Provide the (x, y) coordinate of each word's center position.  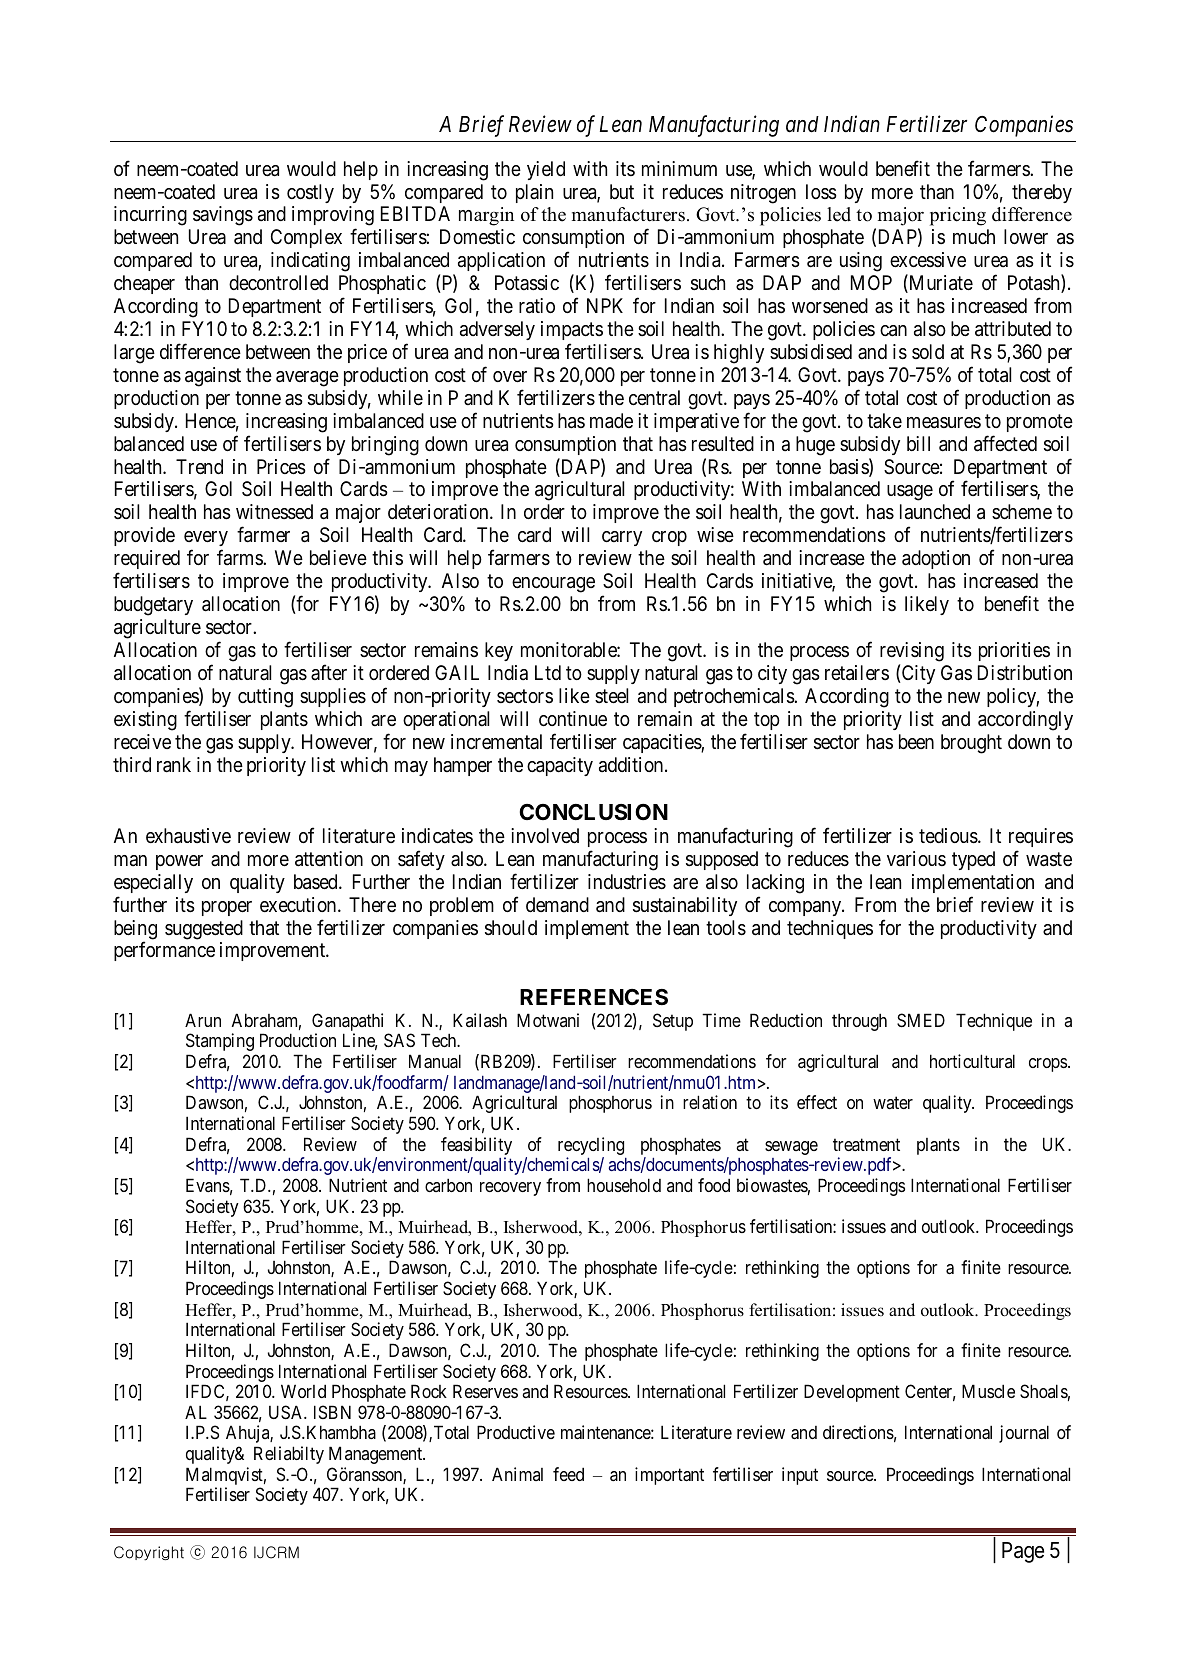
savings (223, 216)
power (179, 862)
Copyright (149, 1553)
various (916, 858)
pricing (958, 216)
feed (568, 1474)
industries (627, 882)
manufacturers (628, 214)
